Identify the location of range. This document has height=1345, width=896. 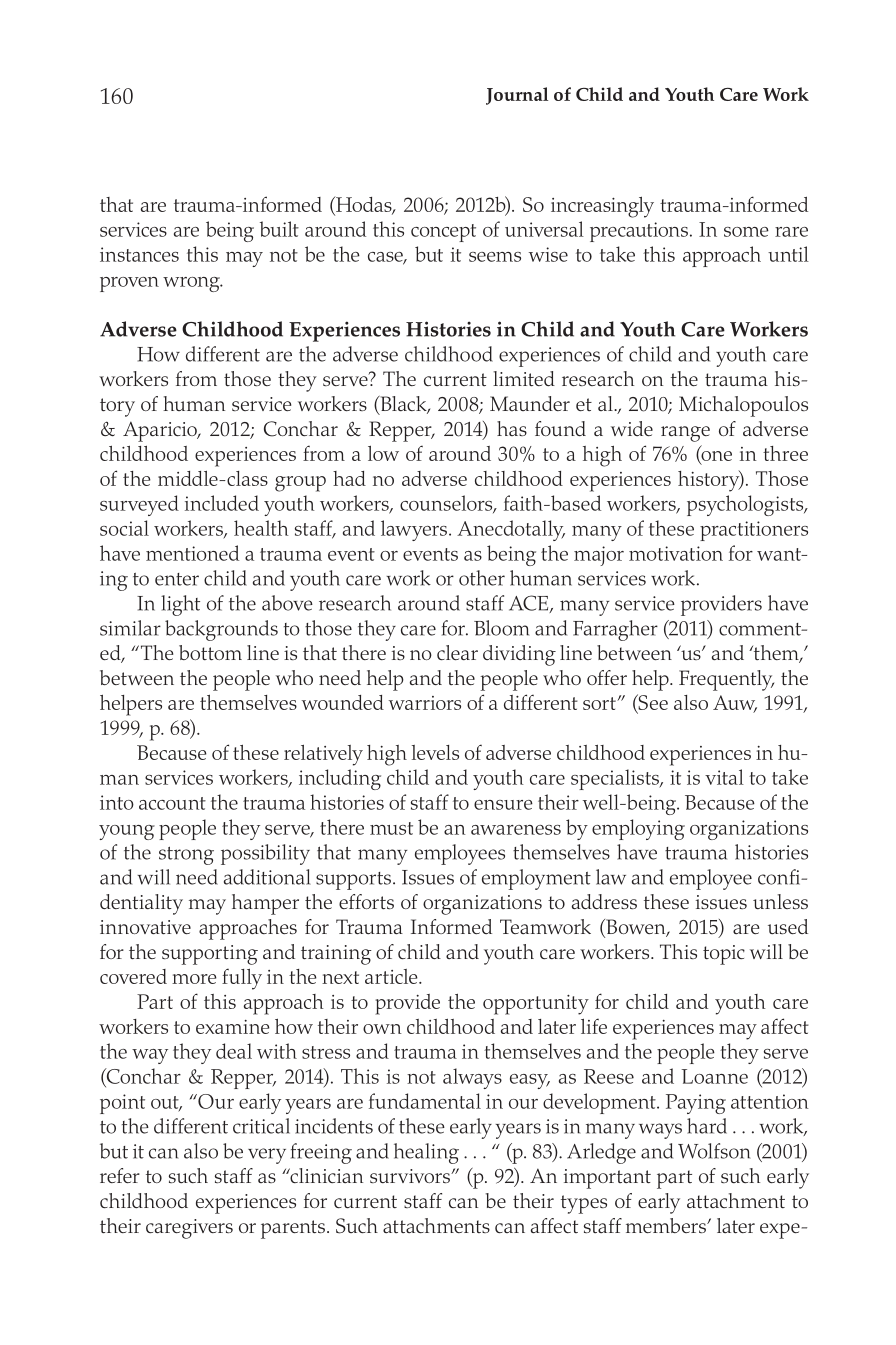
(685, 434).
